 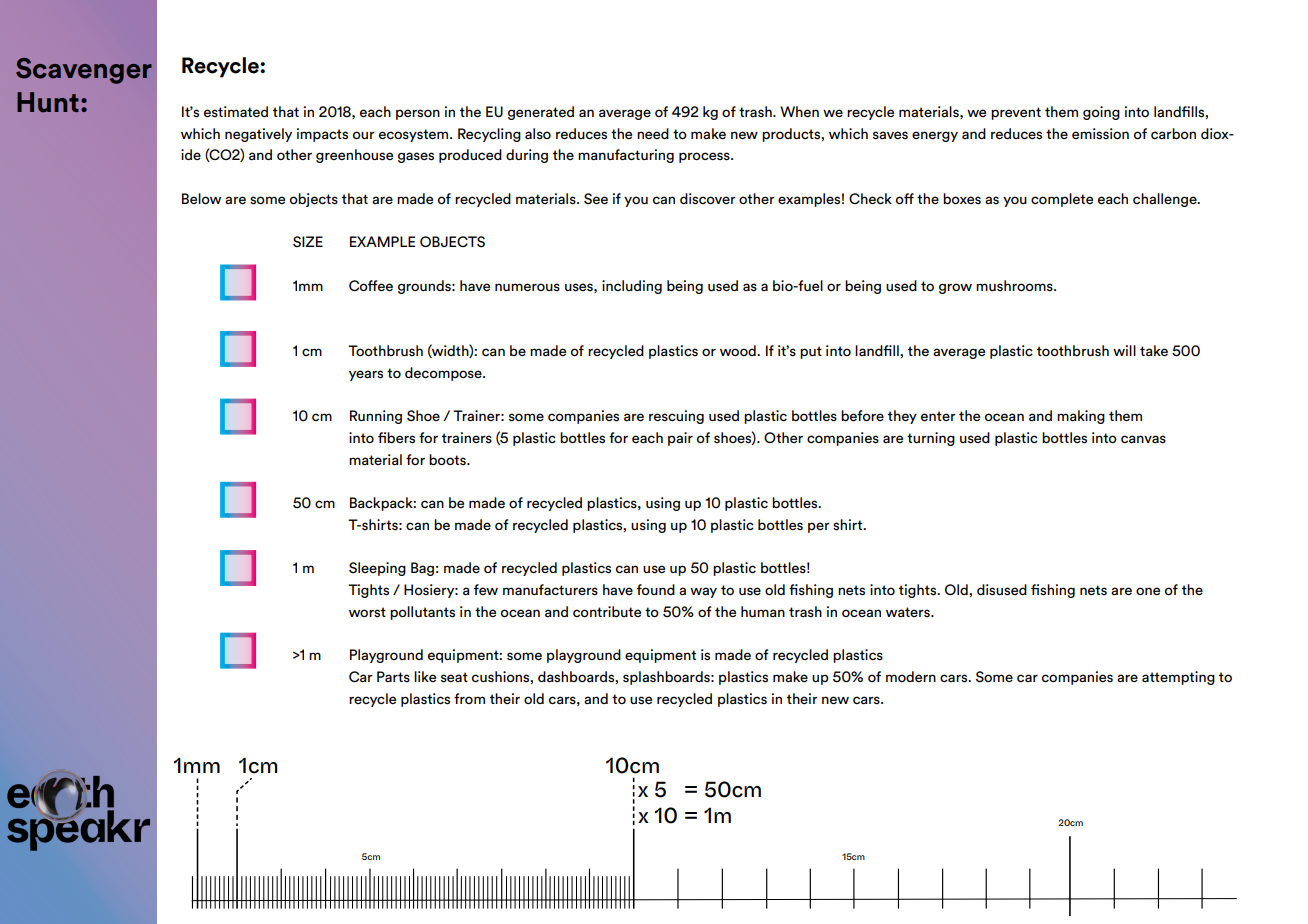 What do you see at coordinates (596, 199) in the screenshot?
I see `See` at bounding box center [596, 199].
